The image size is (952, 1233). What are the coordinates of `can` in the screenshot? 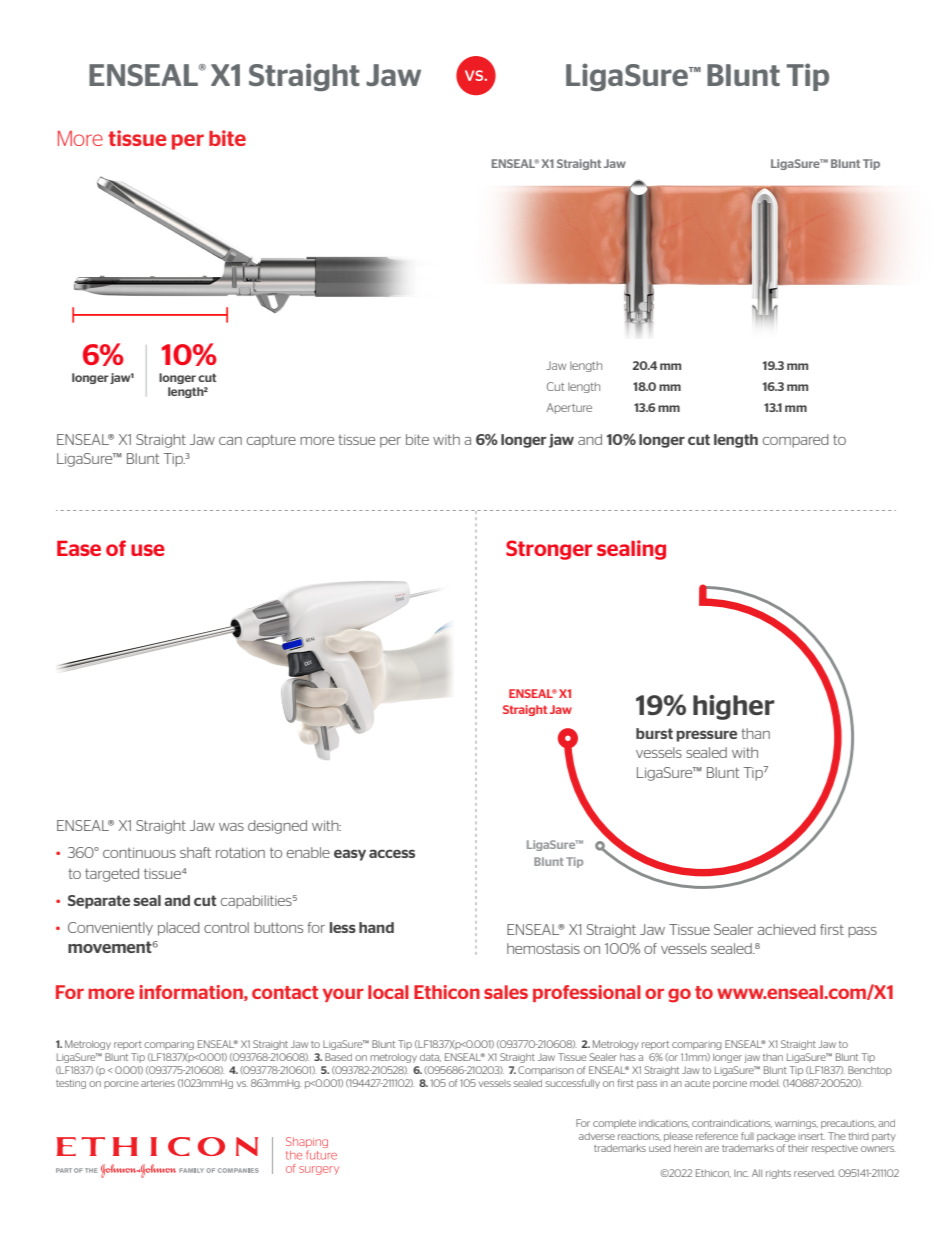 It's located at (230, 441).
